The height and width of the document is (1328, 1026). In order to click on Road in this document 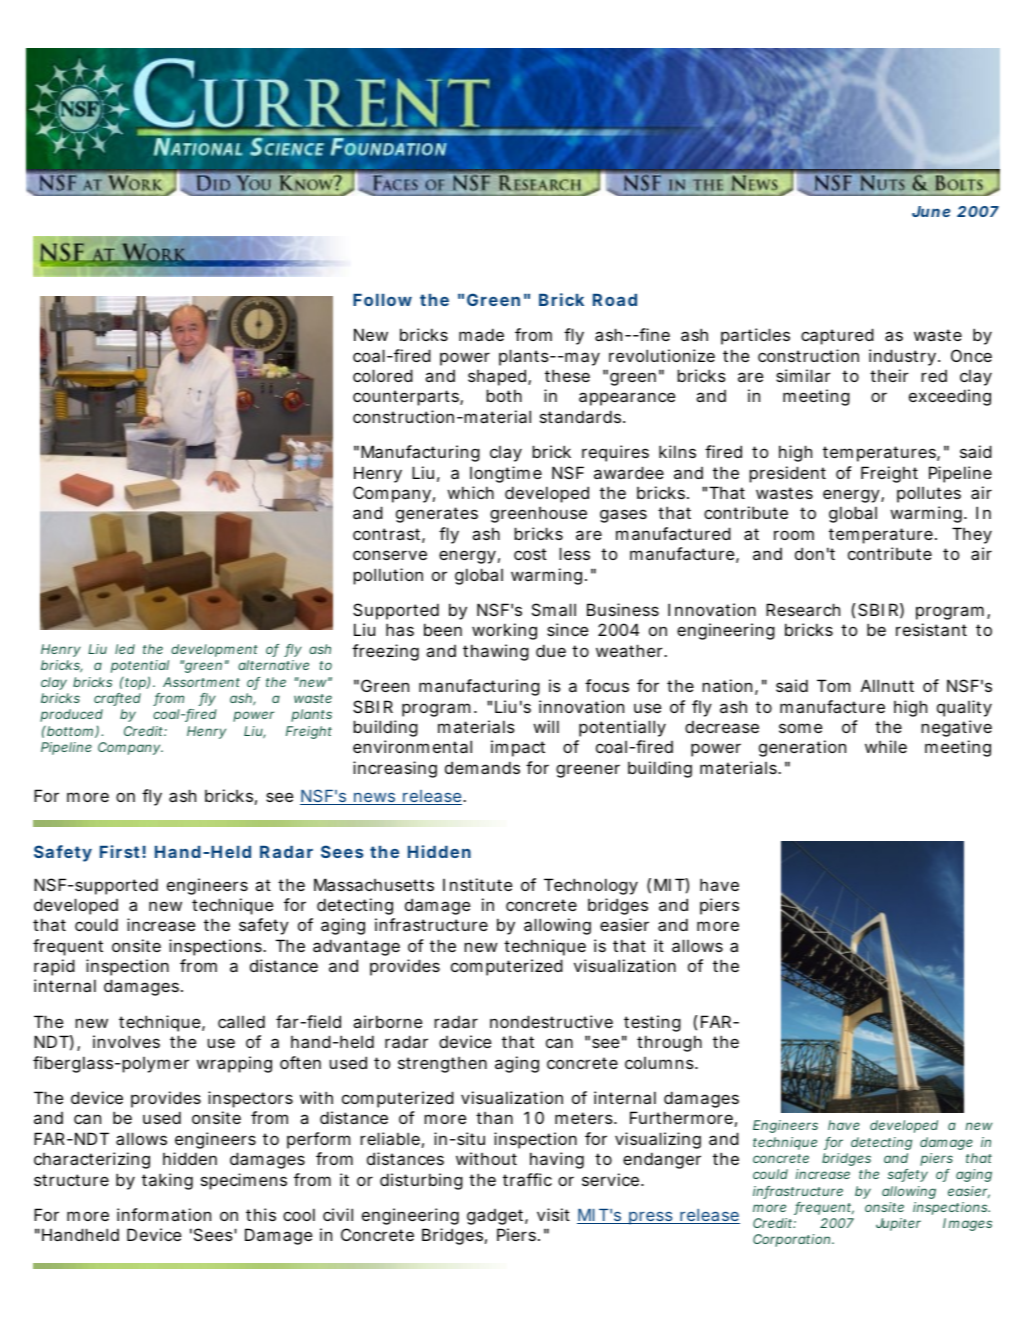, I will do `click(615, 300)`.
